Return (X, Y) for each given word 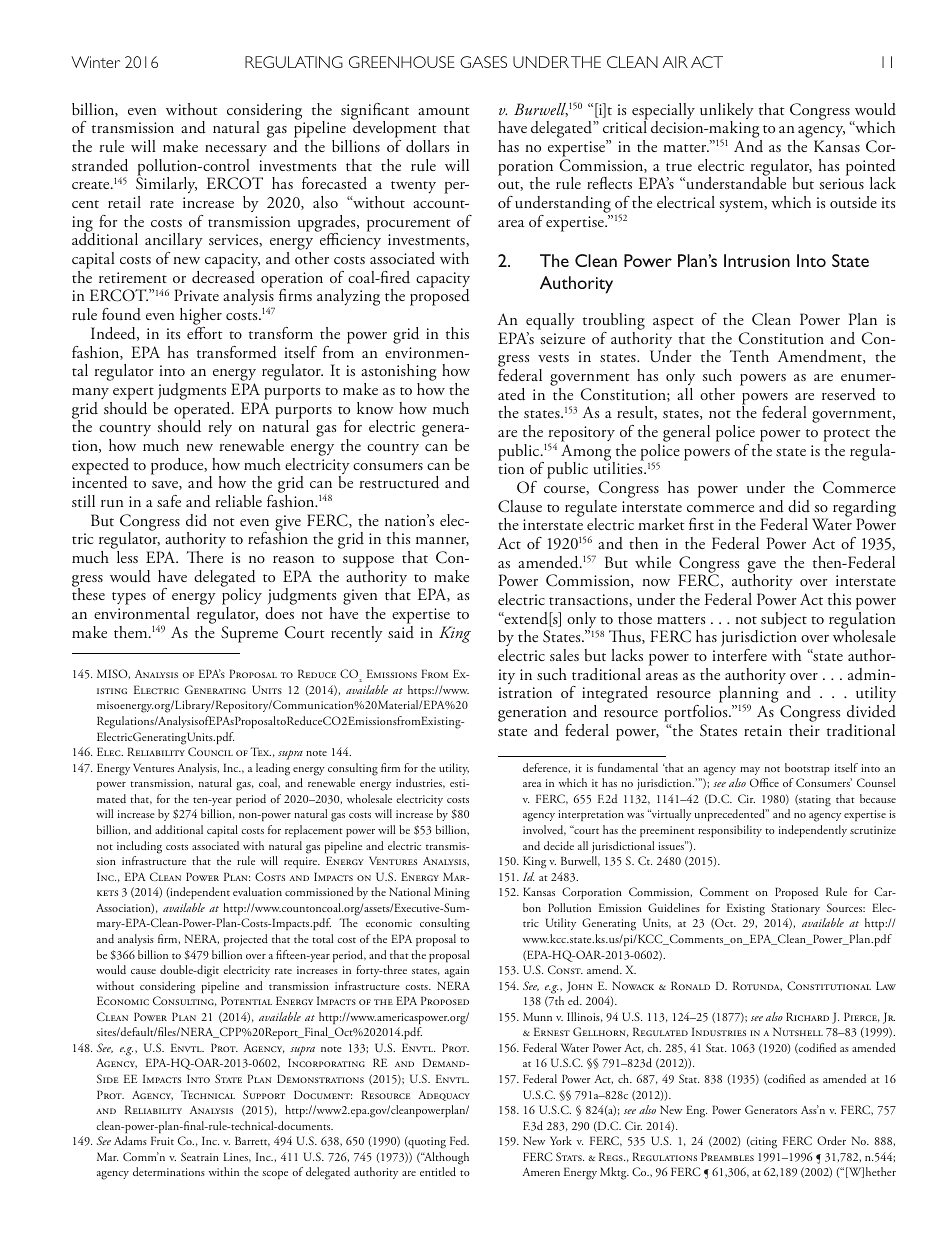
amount (444, 111)
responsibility (730, 831)
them (132, 632)
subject (784, 620)
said (401, 632)
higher (201, 318)
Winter (95, 62)
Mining (452, 893)
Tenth (749, 356)
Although (445, 1158)
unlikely (727, 112)
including (139, 847)
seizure (562, 339)
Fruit (162, 1140)
